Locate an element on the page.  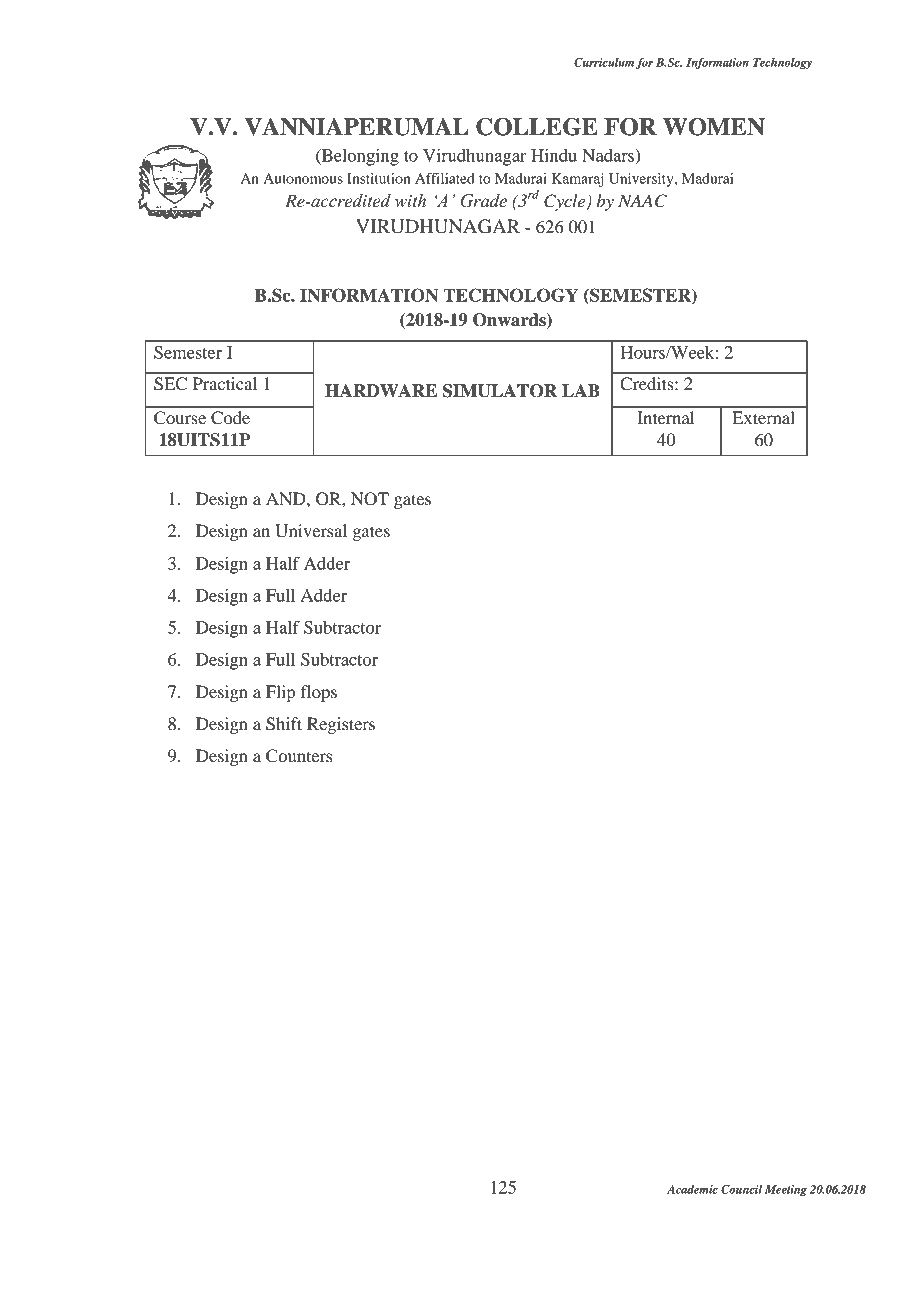
flops is located at coordinates (319, 693).
